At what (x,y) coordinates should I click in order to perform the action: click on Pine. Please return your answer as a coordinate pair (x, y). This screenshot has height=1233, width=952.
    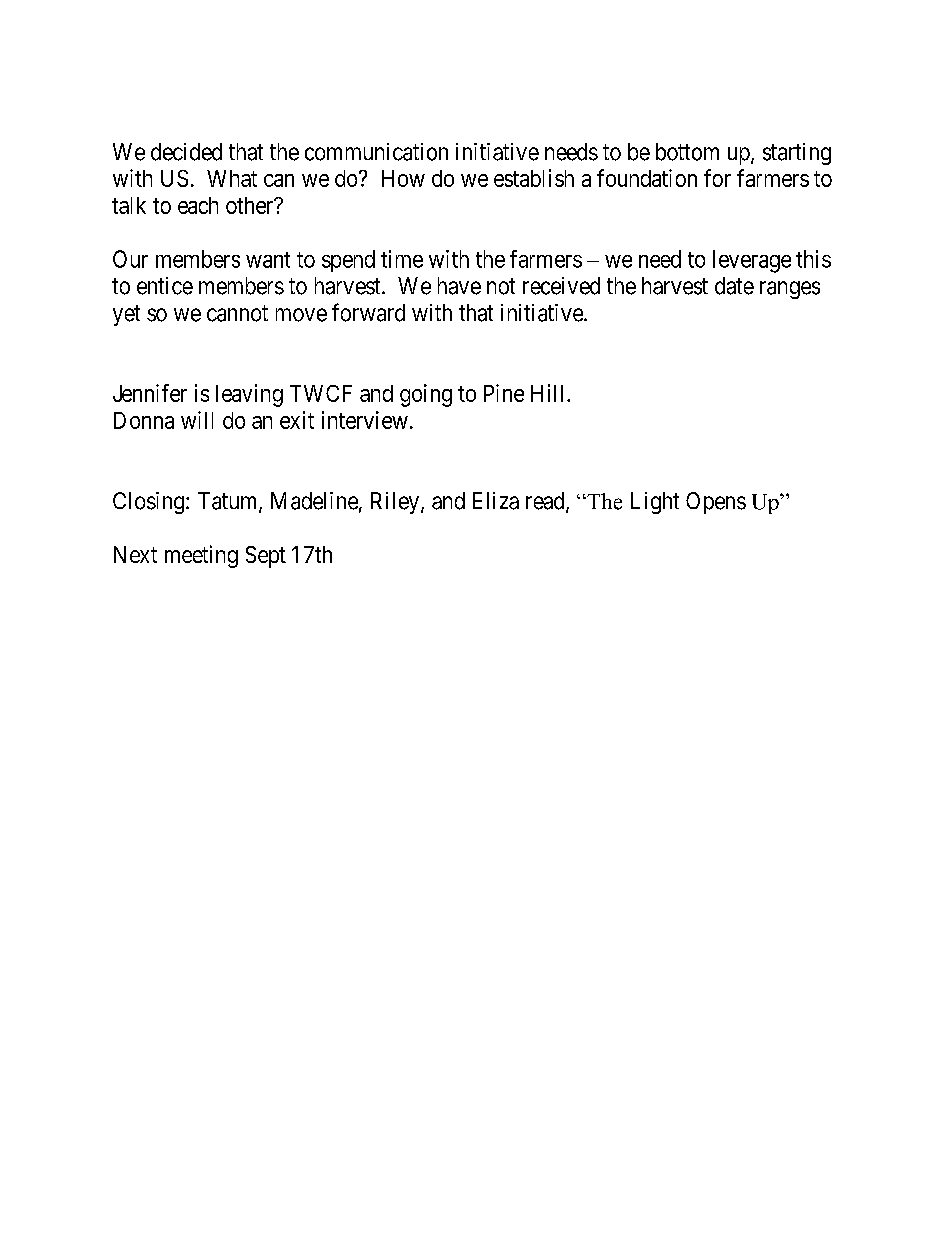
    Looking at the image, I should click on (504, 393).
